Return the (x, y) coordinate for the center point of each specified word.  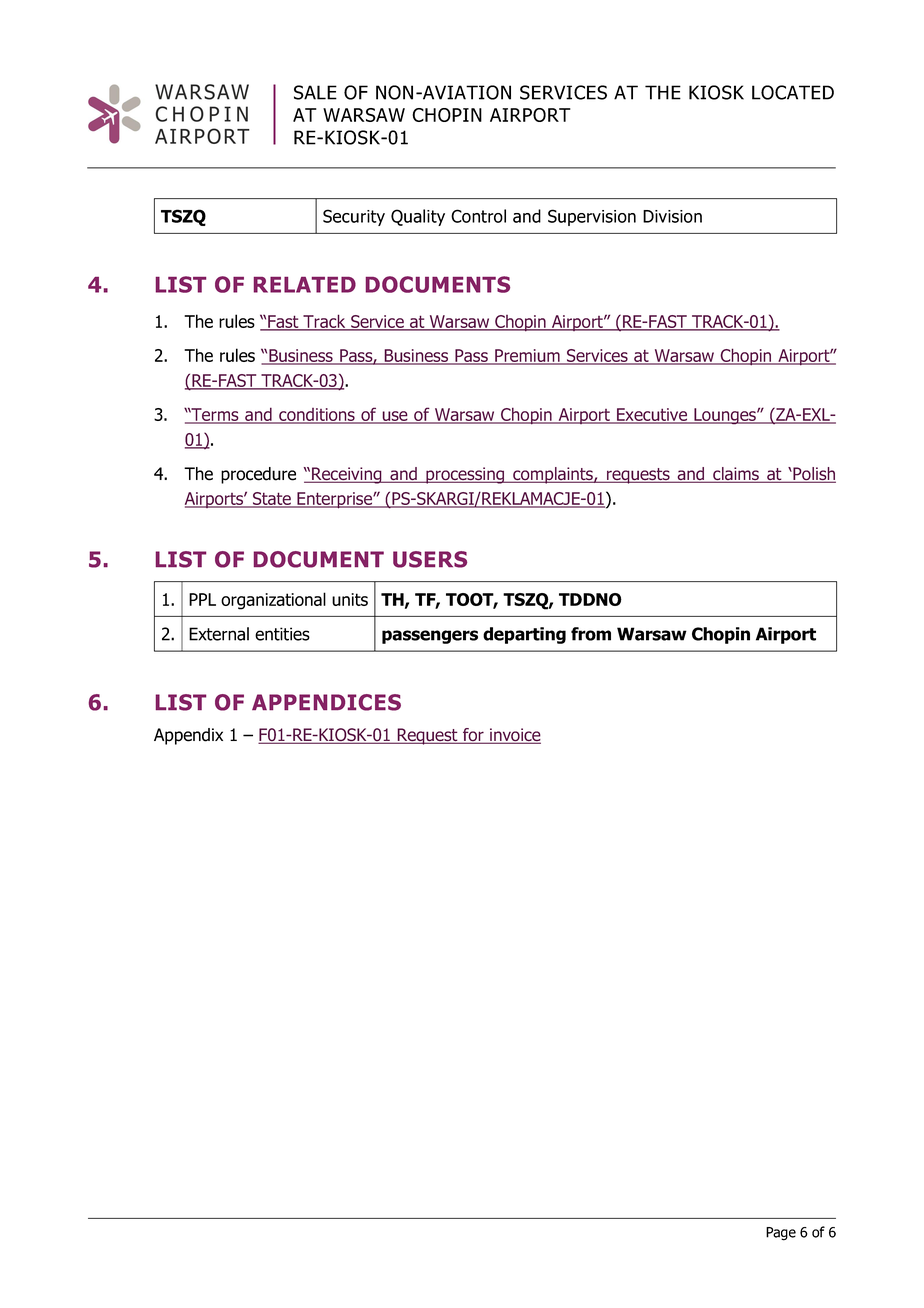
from (591, 634)
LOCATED (793, 92)
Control (478, 216)
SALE (315, 92)
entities (282, 634)
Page (781, 1234)
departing (524, 635)
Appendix (188, 736)
